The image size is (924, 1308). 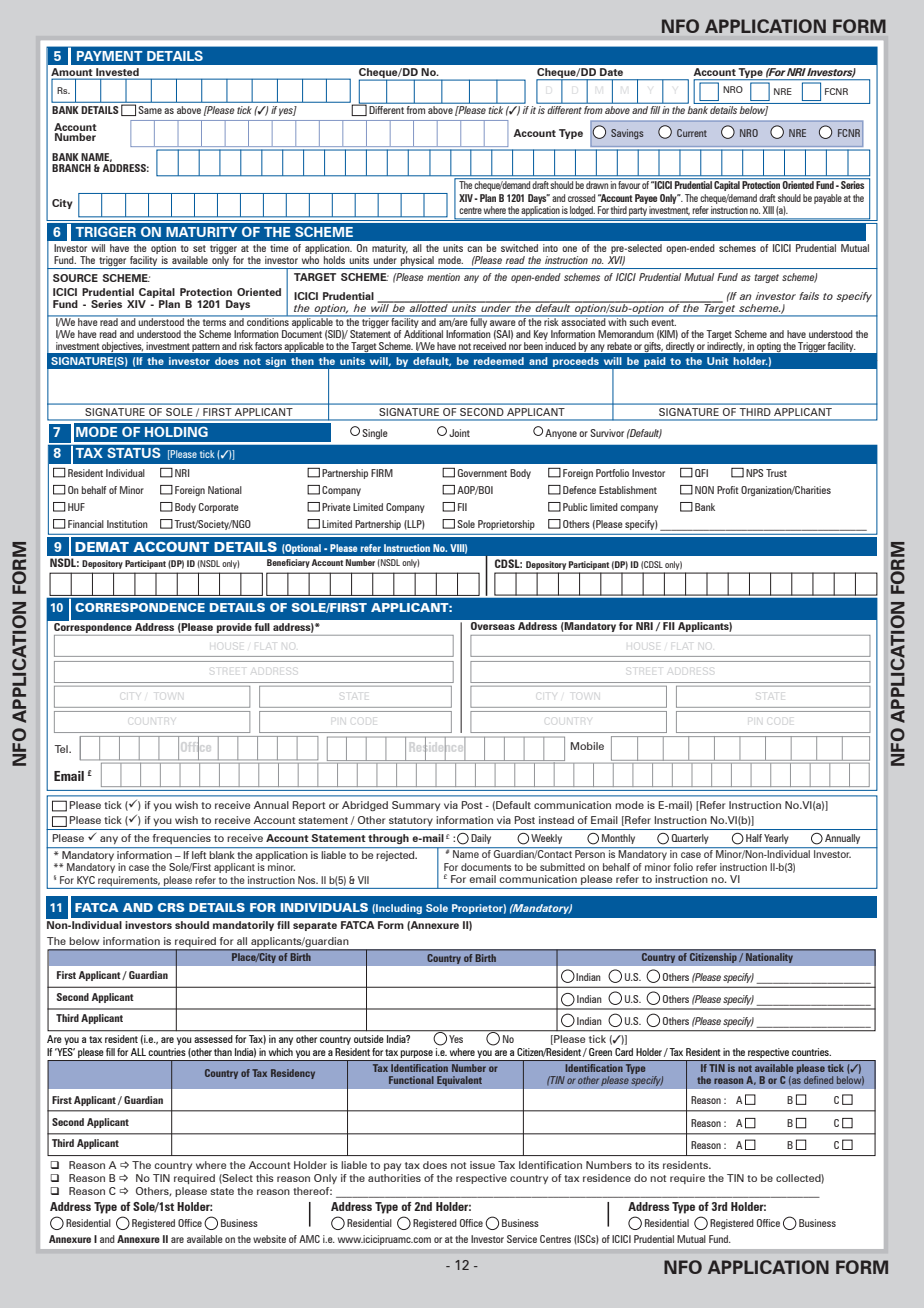 I want to click on Current, so click(x=692, y=133).
